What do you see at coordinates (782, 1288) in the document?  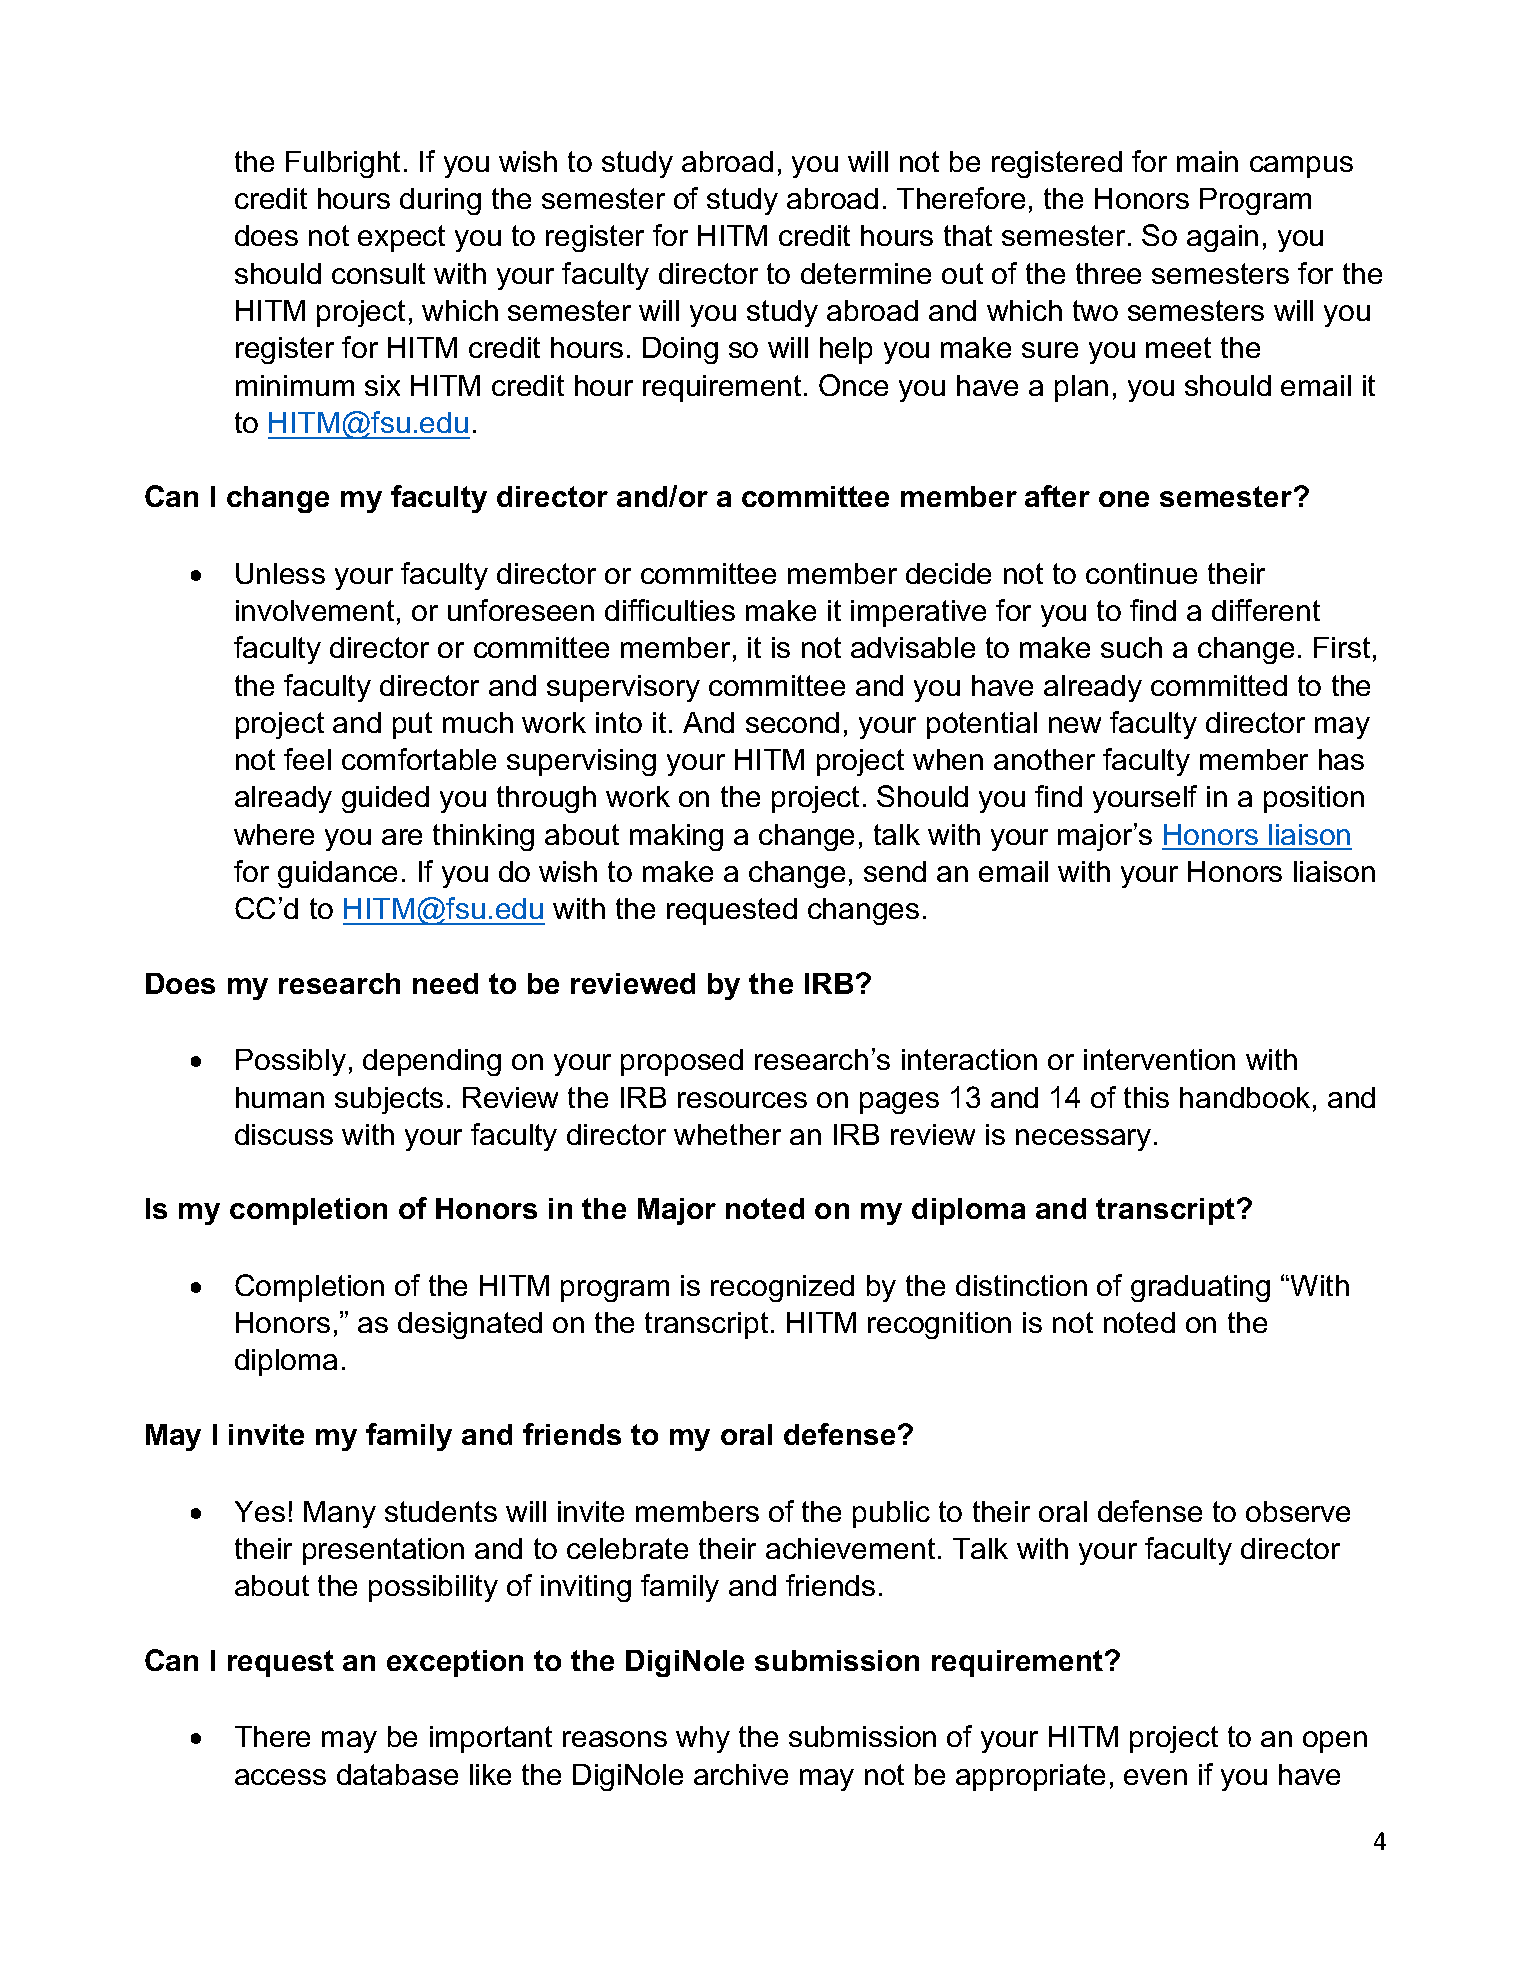 I see `recognized` at bounding box center [782, 1288].
